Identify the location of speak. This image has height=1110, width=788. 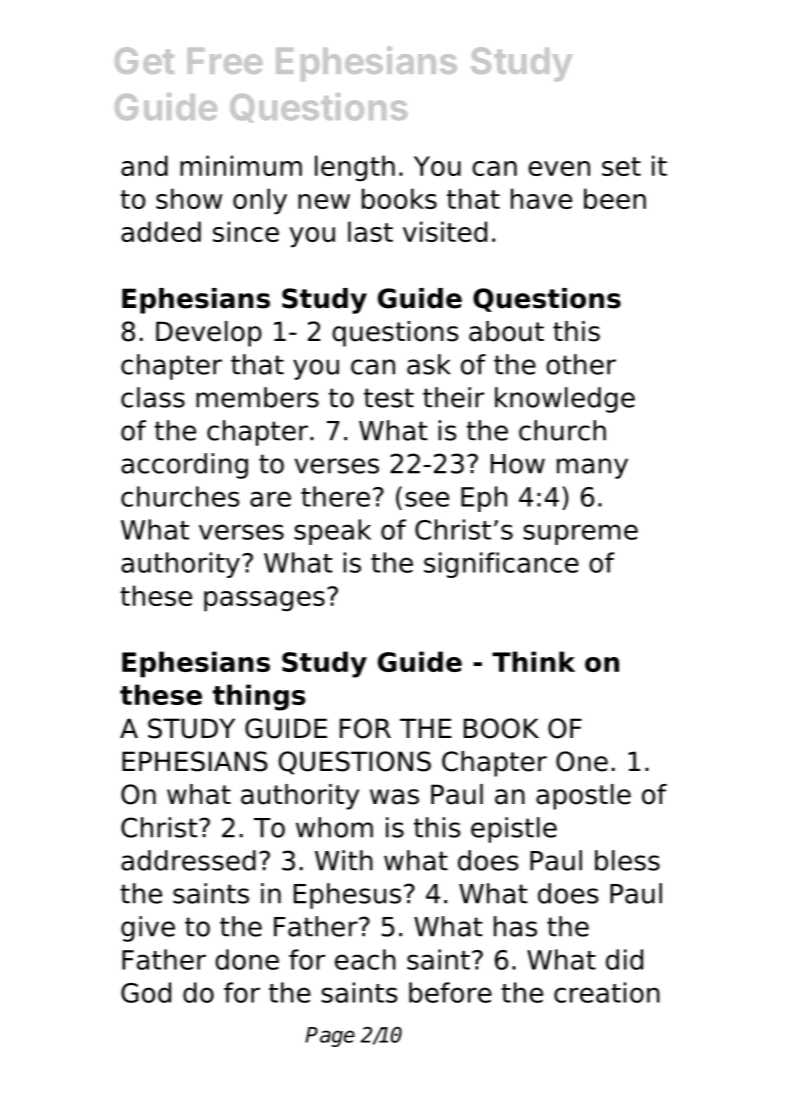
(332, 532).
